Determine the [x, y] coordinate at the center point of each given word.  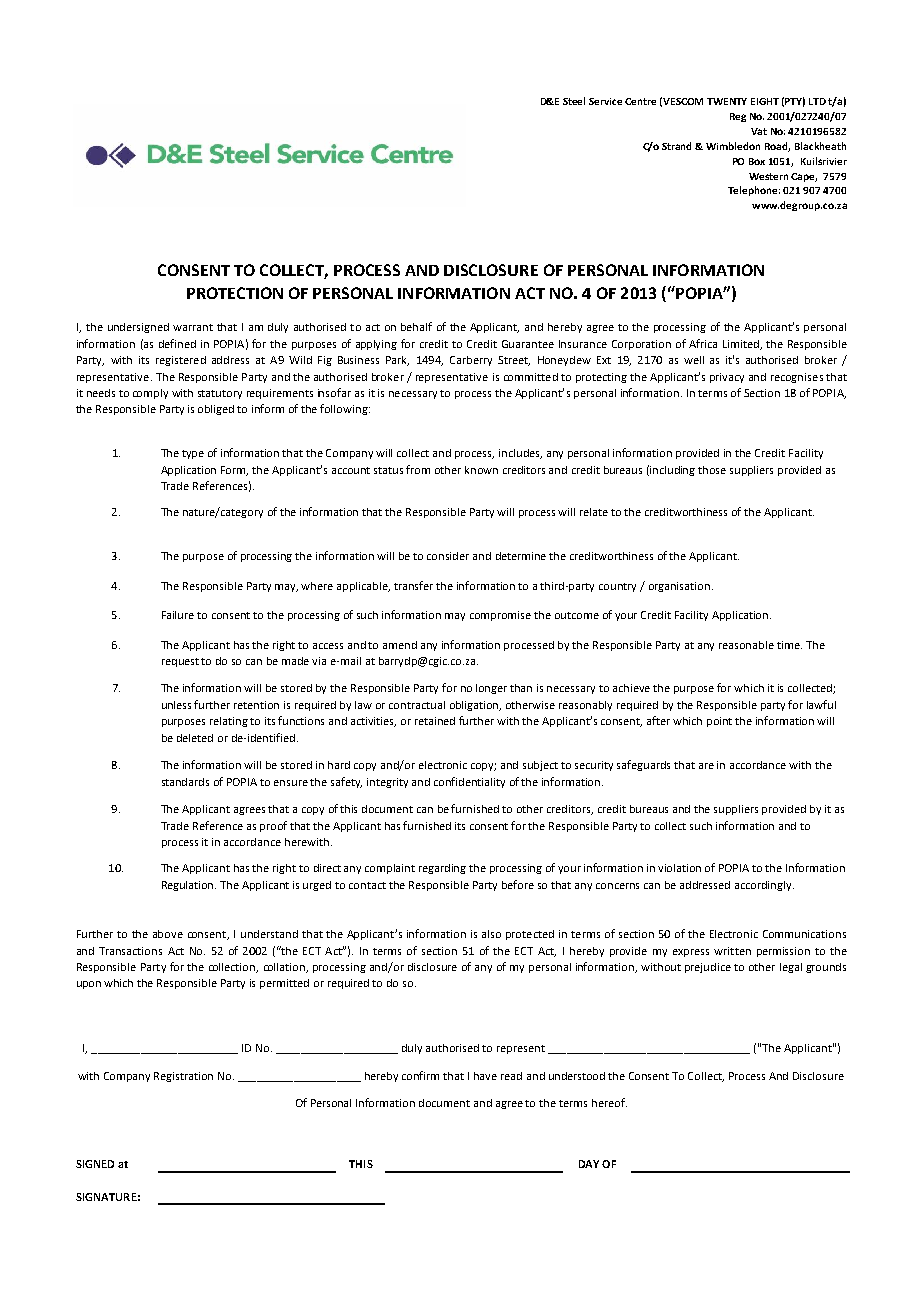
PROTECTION [235, 293]
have [485, 1076]
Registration [183, 1077]
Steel [574, 101]
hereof [609, 1102]
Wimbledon [733, 146]
